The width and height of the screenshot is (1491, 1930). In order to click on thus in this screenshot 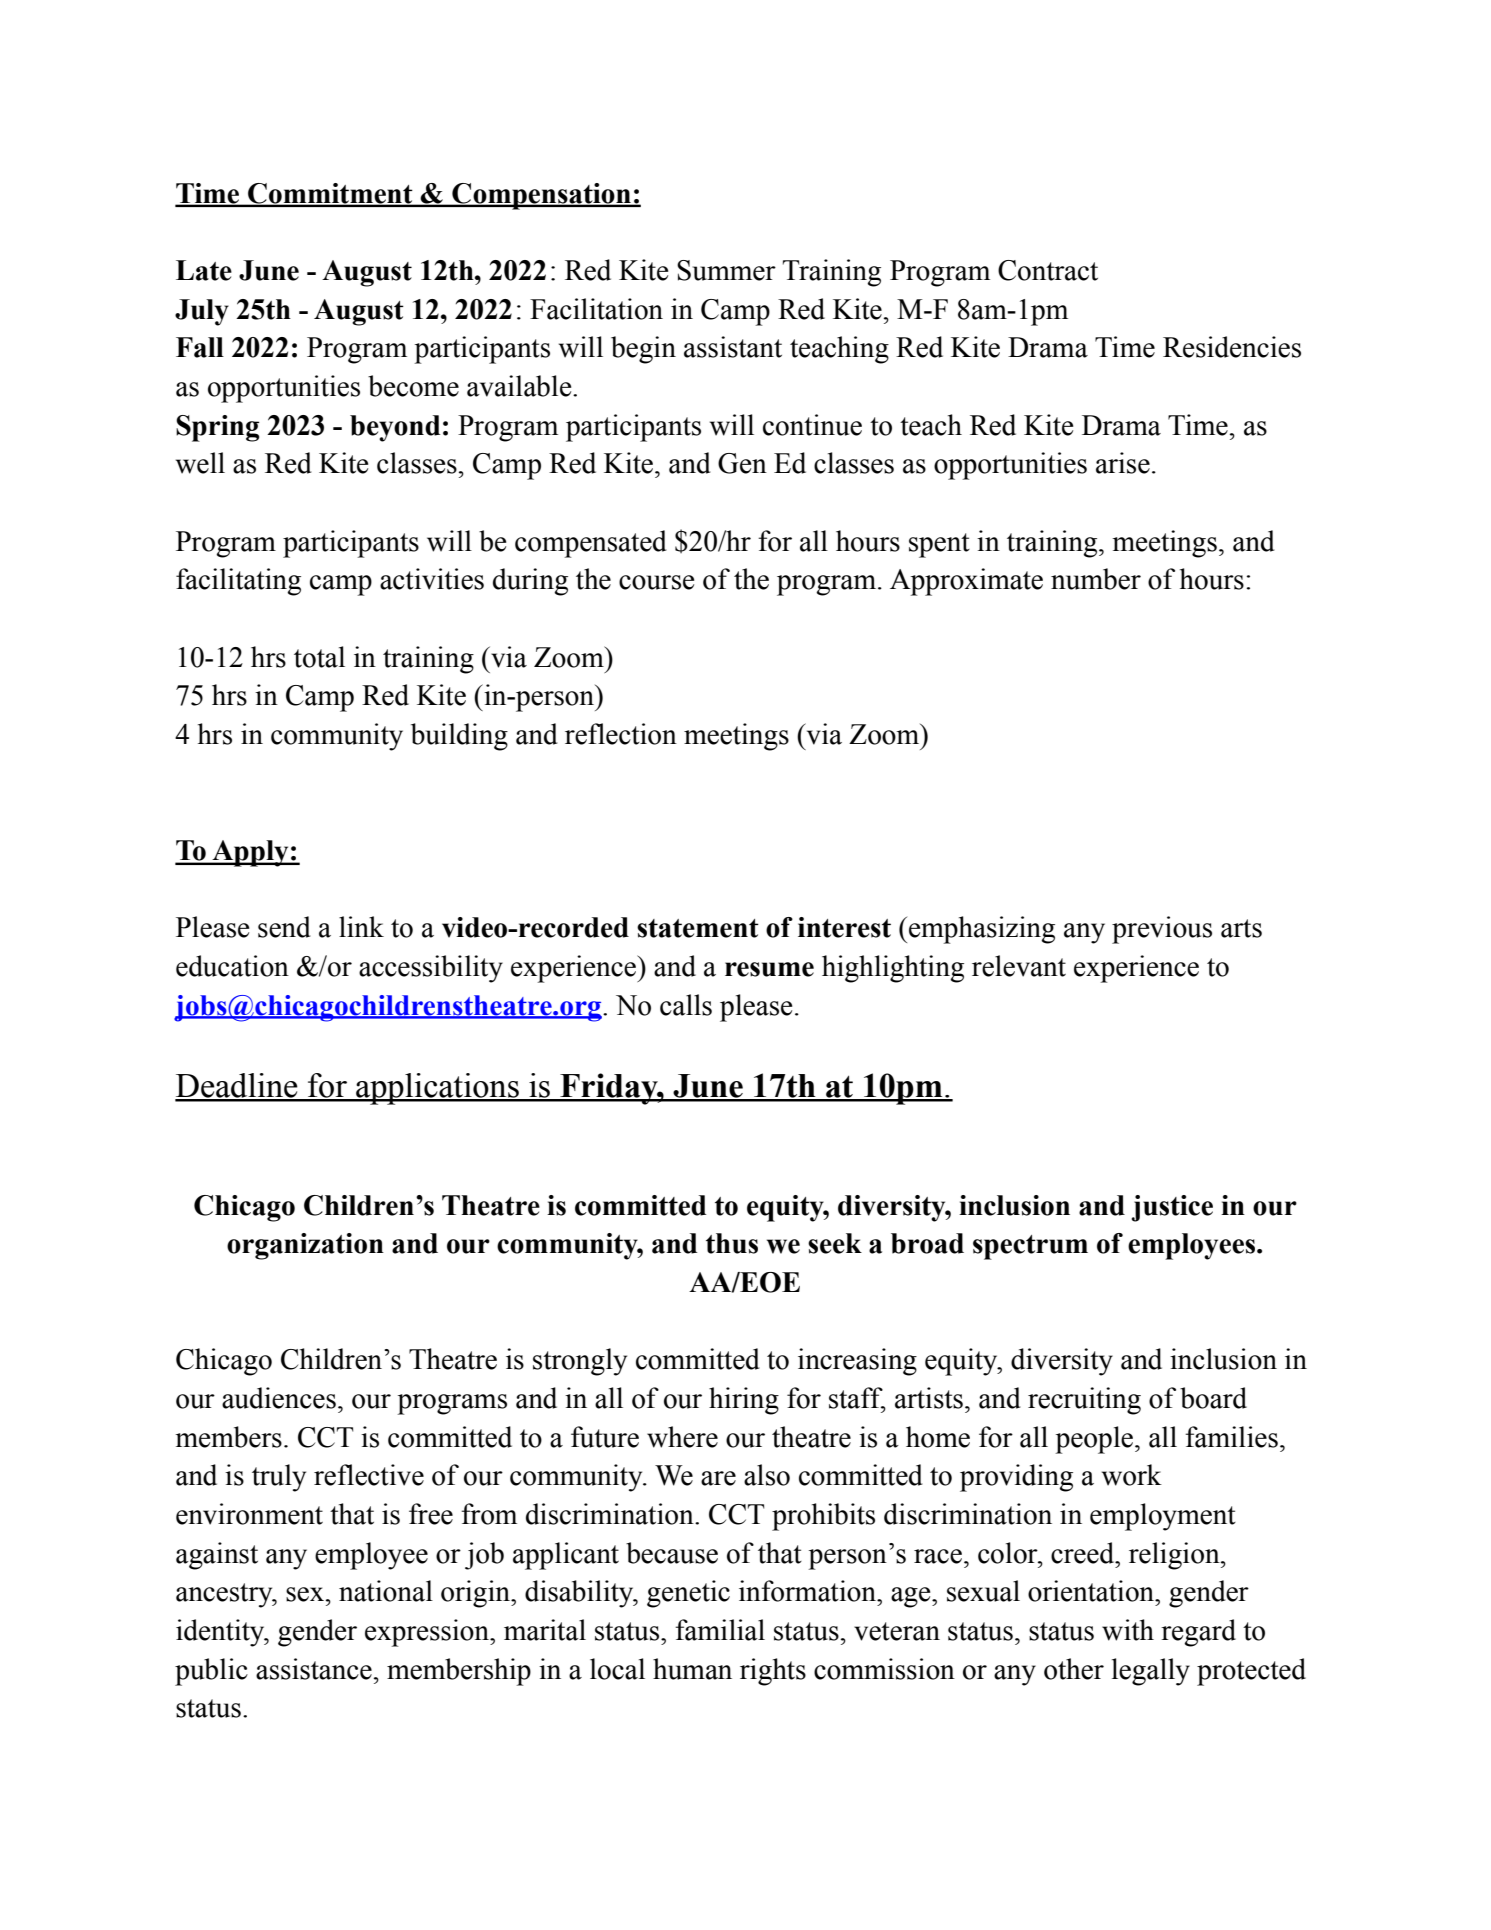, I will do `click(732, 1243)`.
